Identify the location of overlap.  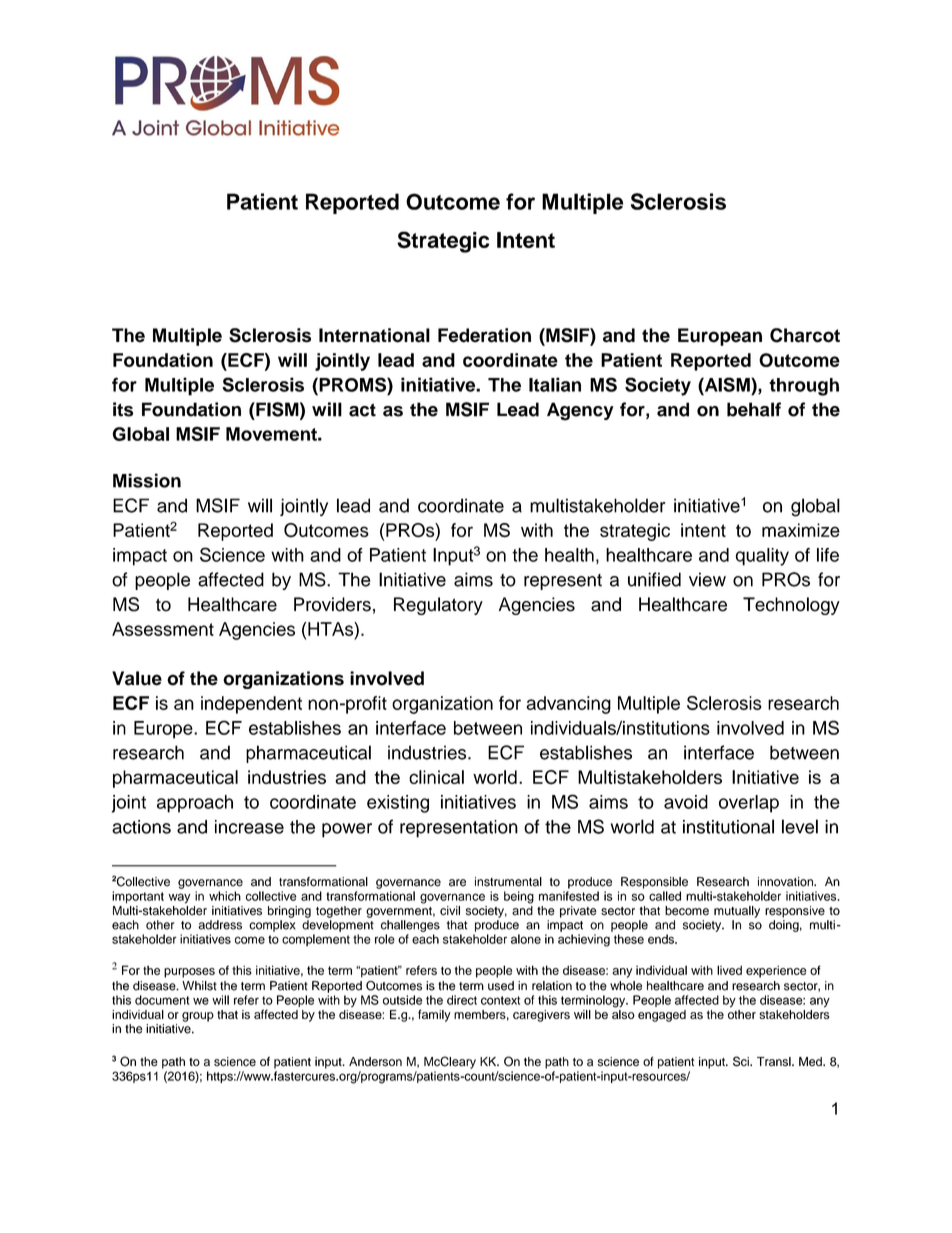
(749, 804).
